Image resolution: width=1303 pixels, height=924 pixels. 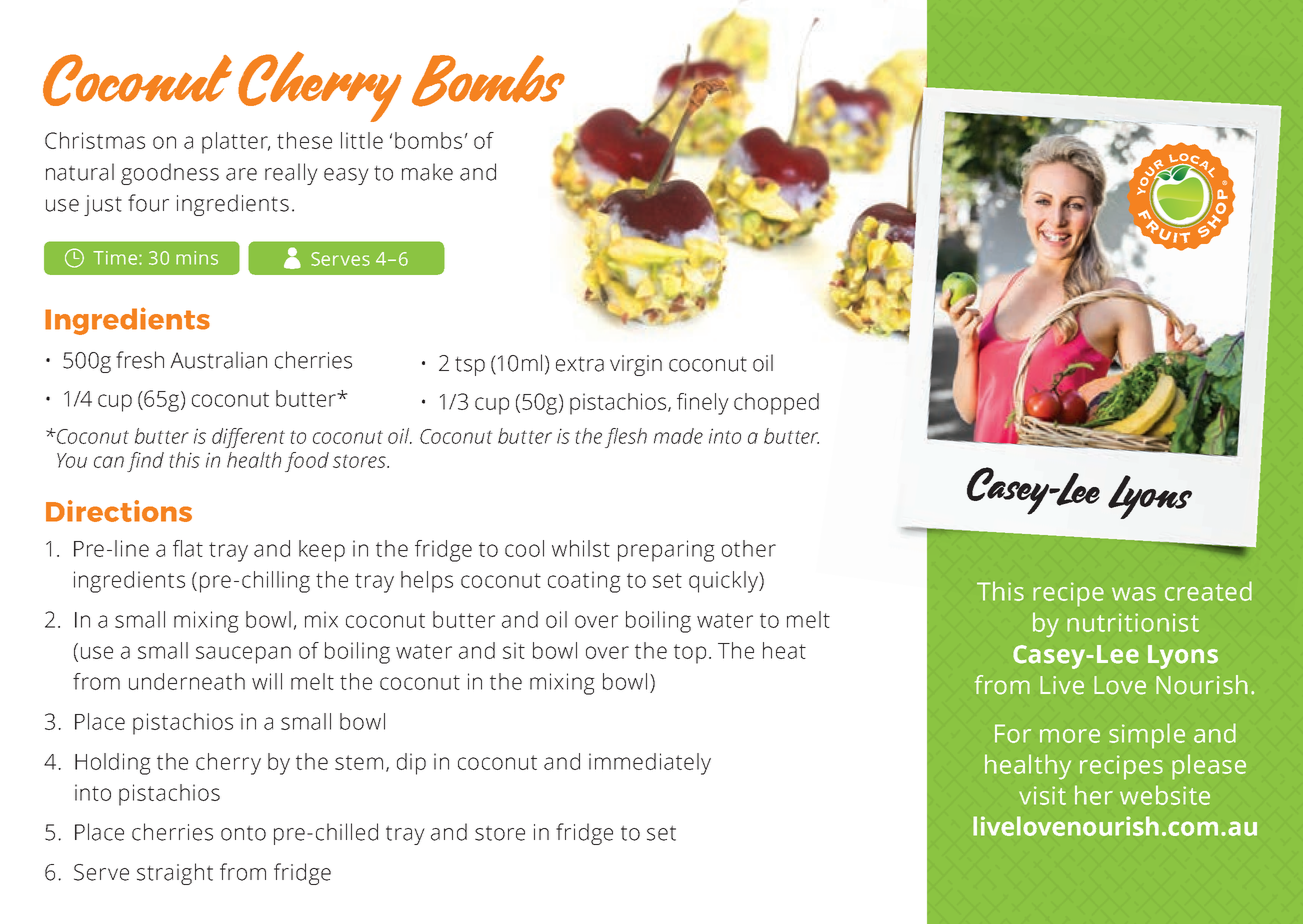 What do you see at coordinates (666, 551) in the screenshot?
I see `preparing` at bounding box center [666, 551].
